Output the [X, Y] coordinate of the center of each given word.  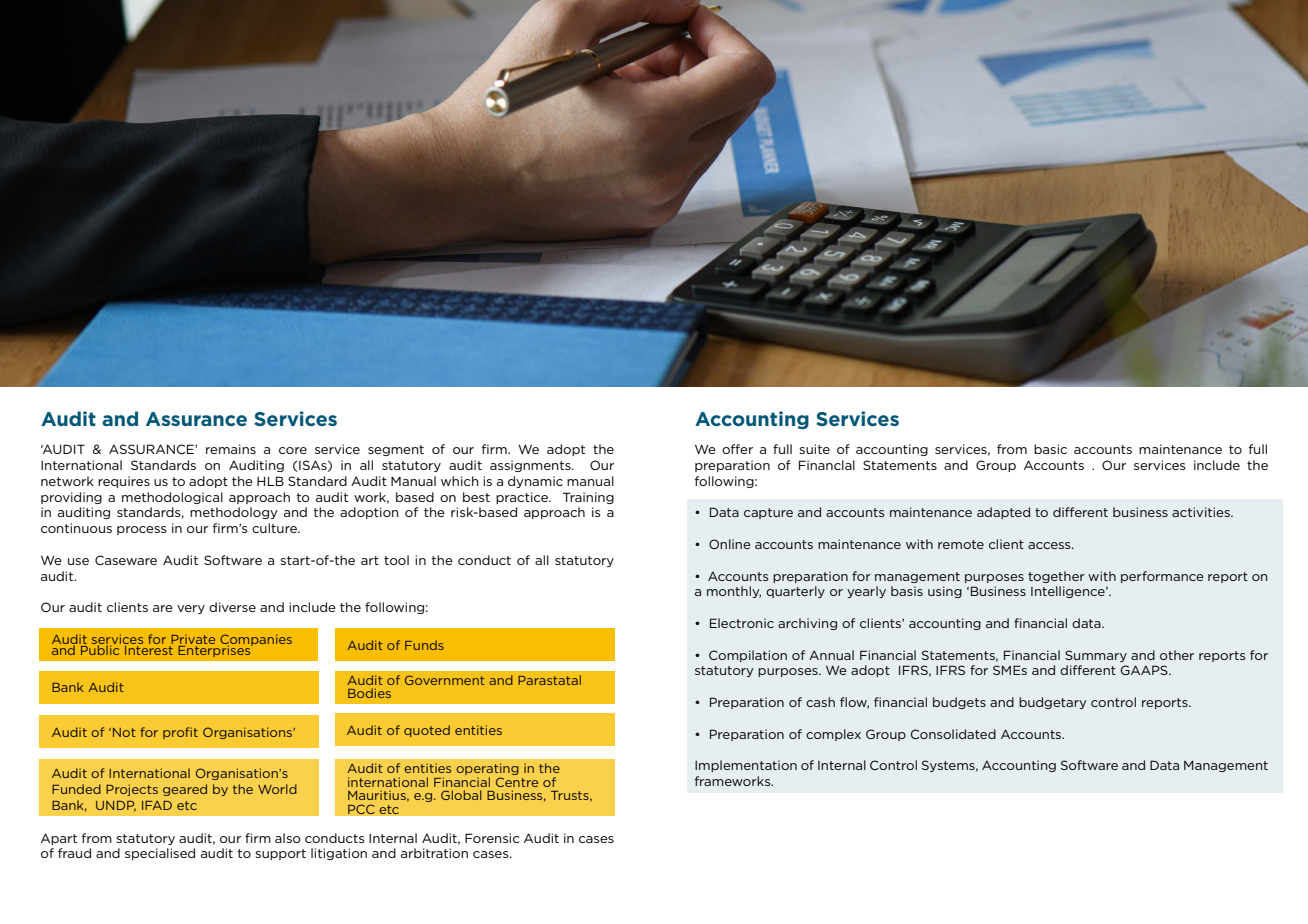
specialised [160, 854]
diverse [232, 607]
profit [180, 733]
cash [820, 702]
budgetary [1053, 703]
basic [1050, 449]
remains [231, 449]
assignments [531, 466]
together [1056, 577]
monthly [734, 592]
